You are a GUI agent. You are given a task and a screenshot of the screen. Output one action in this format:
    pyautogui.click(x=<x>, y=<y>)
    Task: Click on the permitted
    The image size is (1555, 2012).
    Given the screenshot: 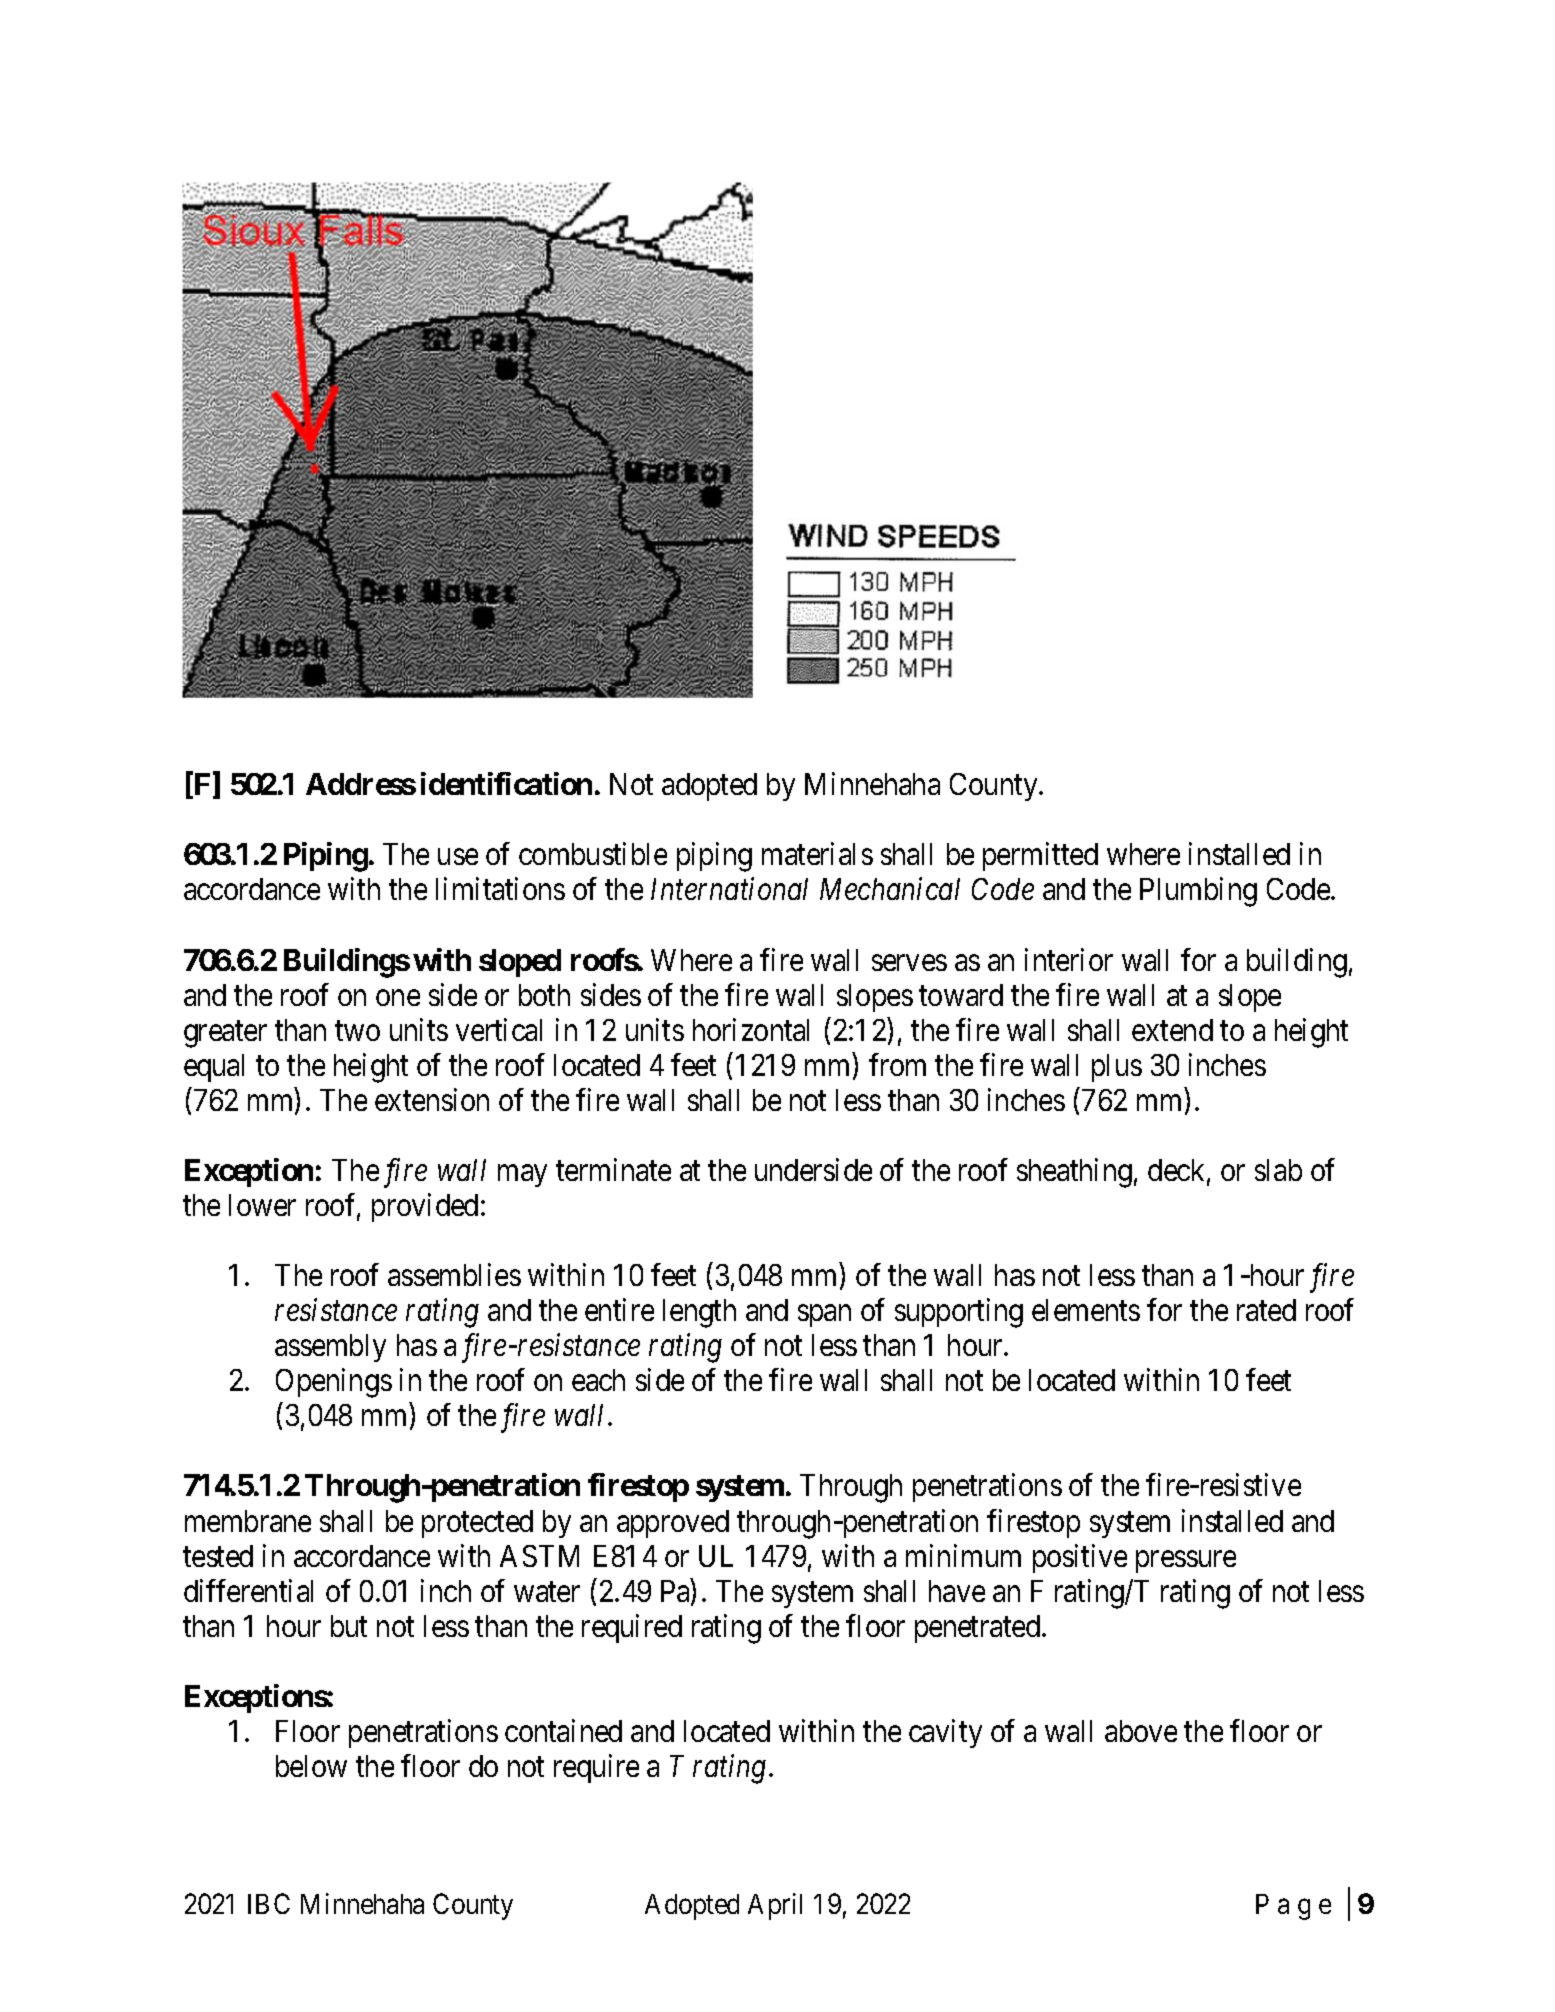 What is the action you would take?
    pyautogui.click(x=1040, y=857)
